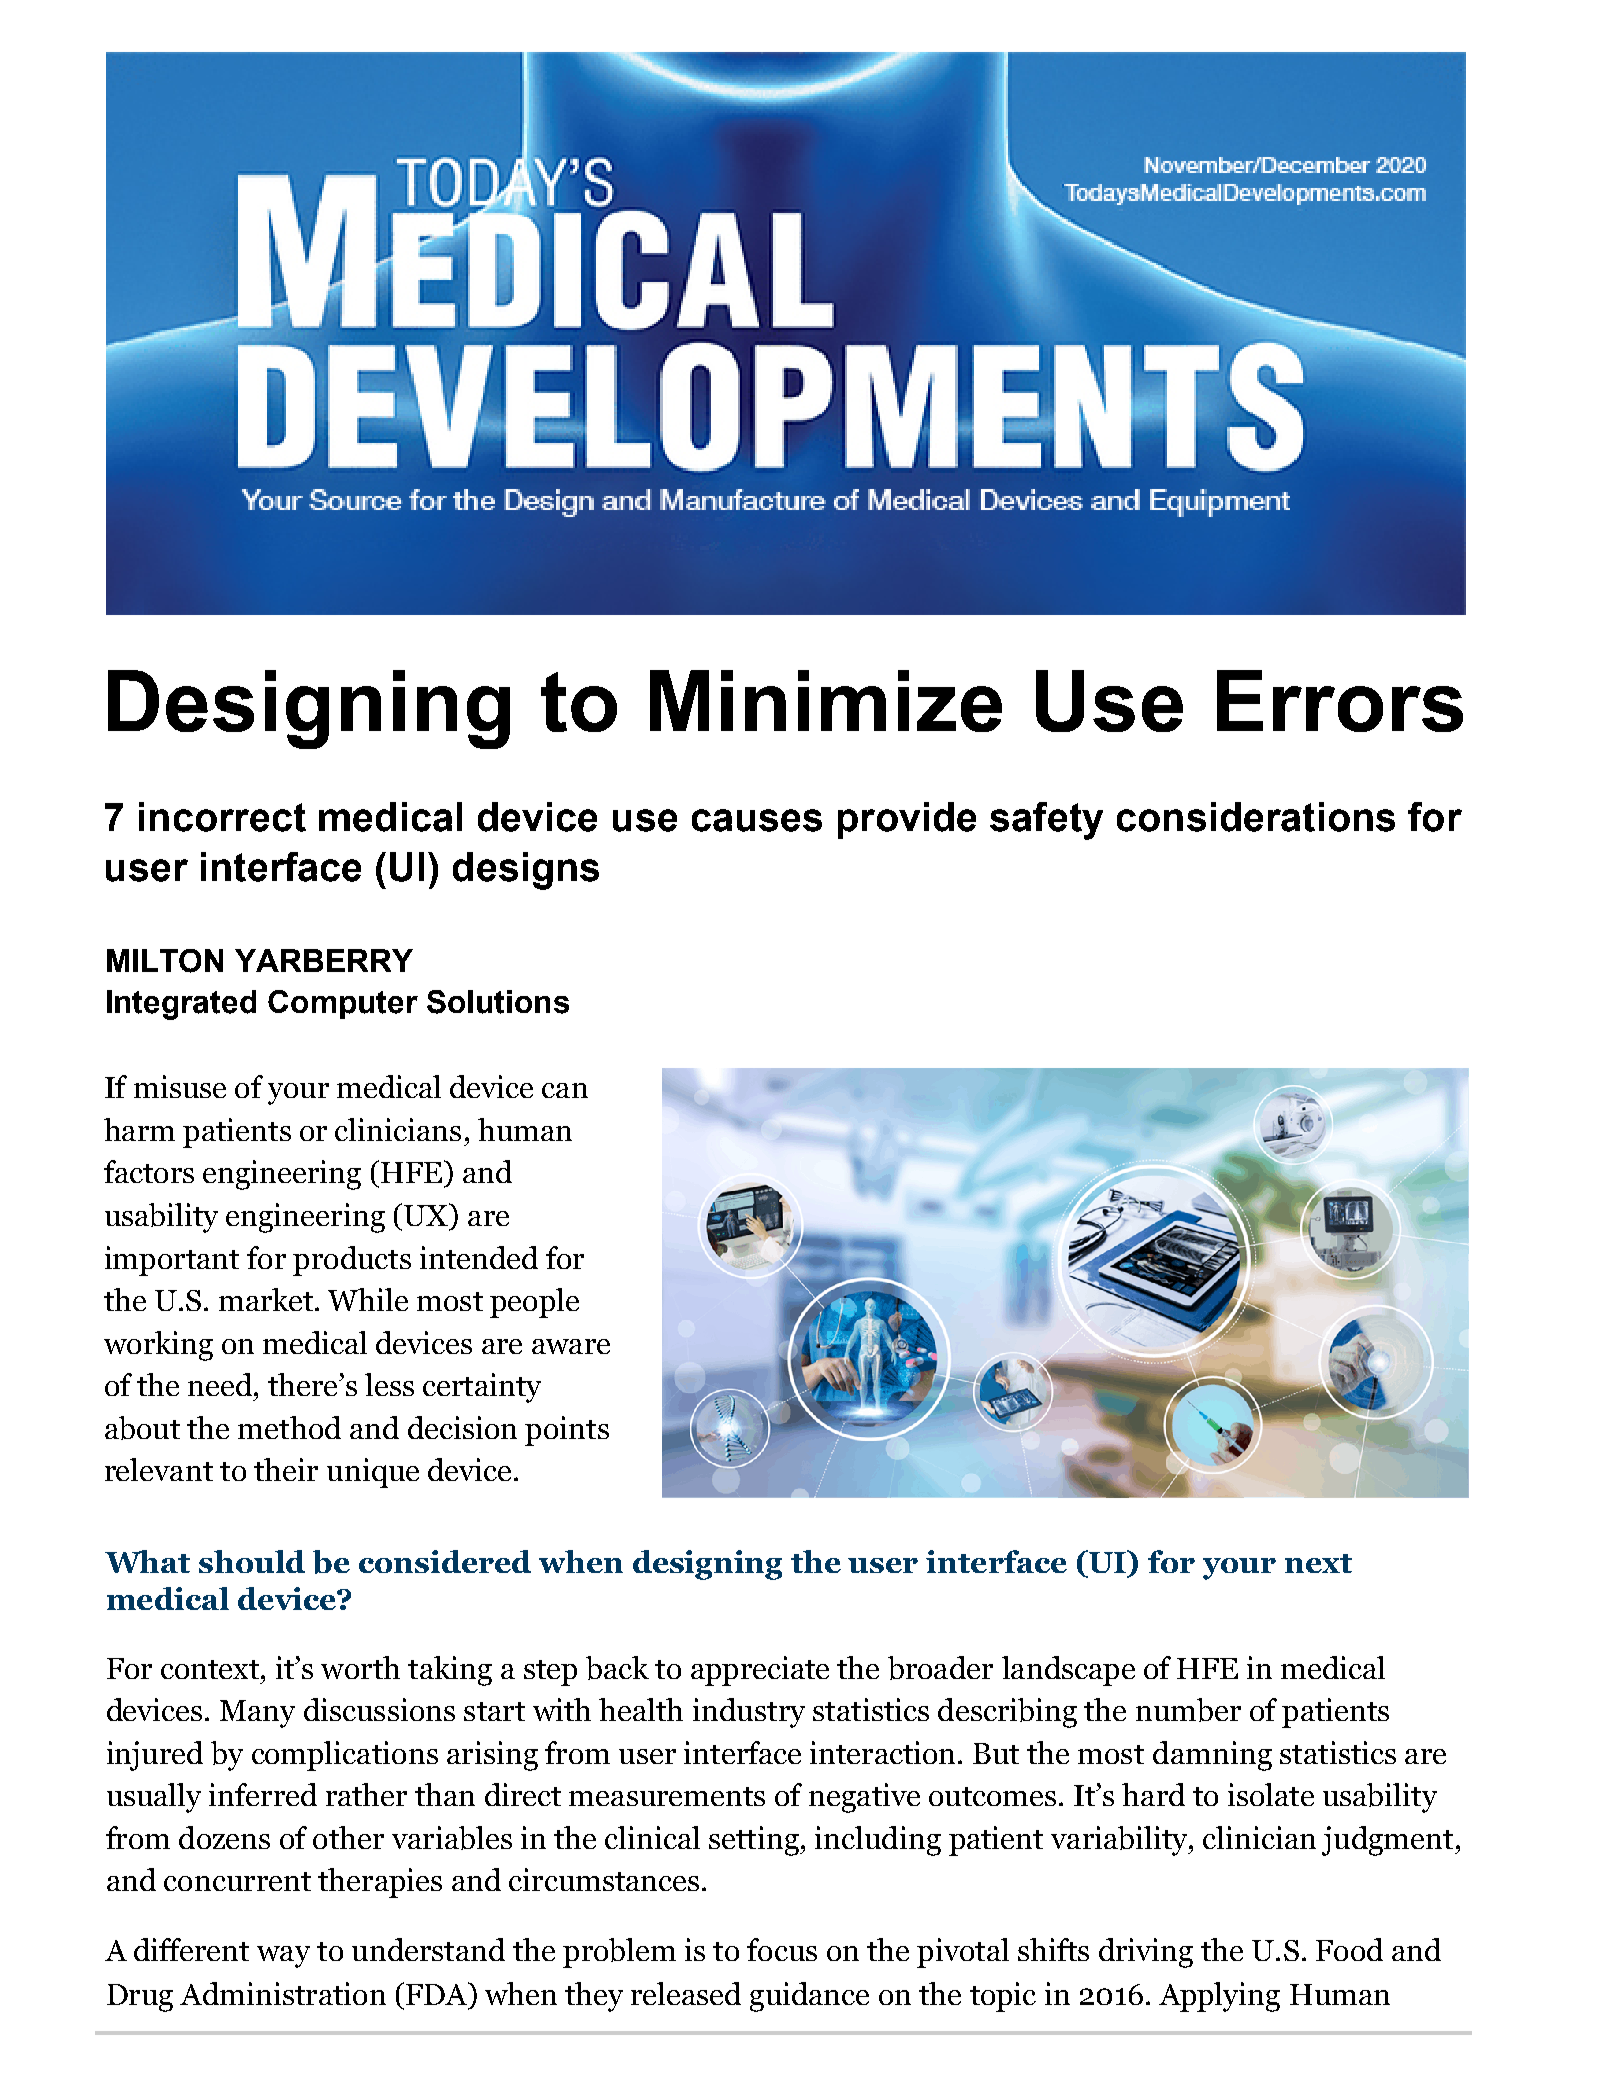  I want to click on incorrect, so click(222, 817).
